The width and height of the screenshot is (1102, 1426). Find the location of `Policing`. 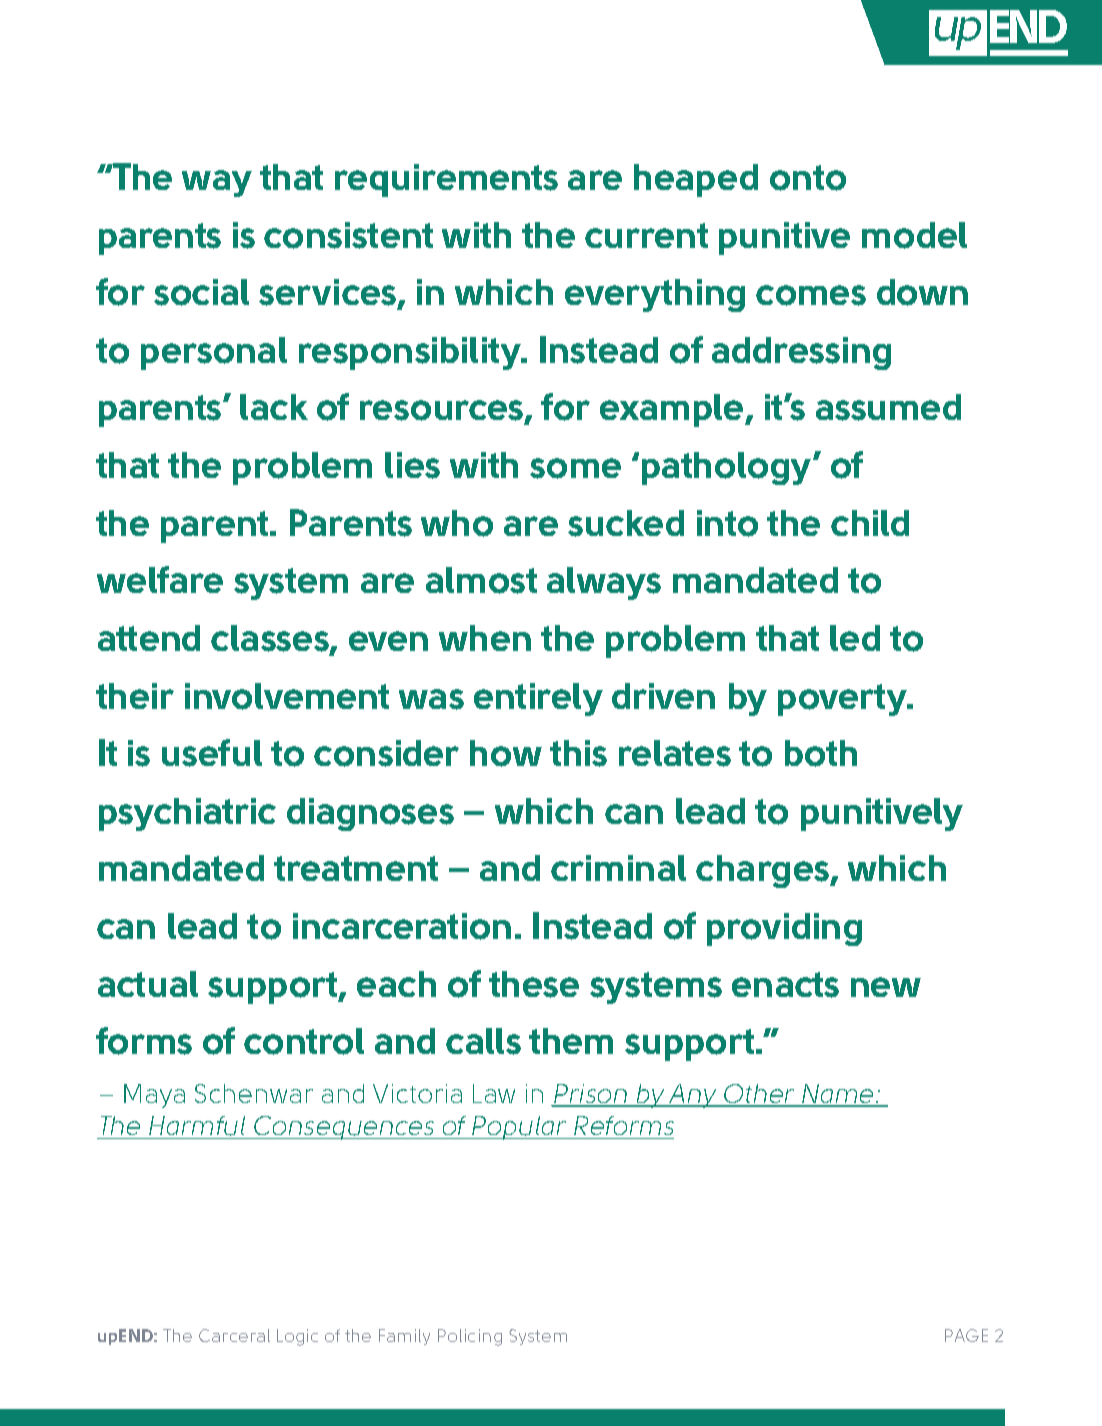

Policing is located at coordinates (470, 1337).
